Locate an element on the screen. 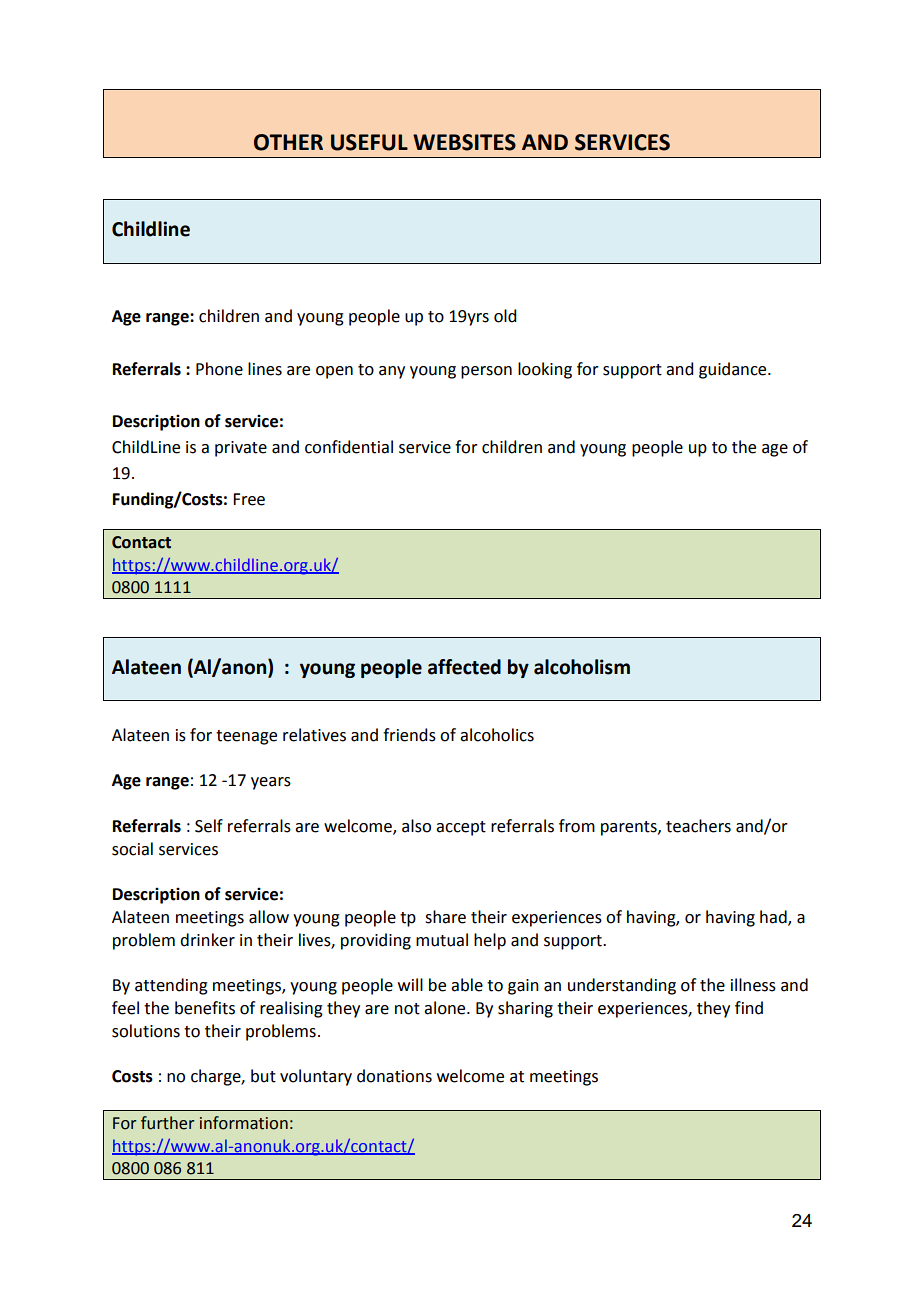 This screenshot has width=924, height=1308. WEBSITES is located at coordinates (464, 142).
